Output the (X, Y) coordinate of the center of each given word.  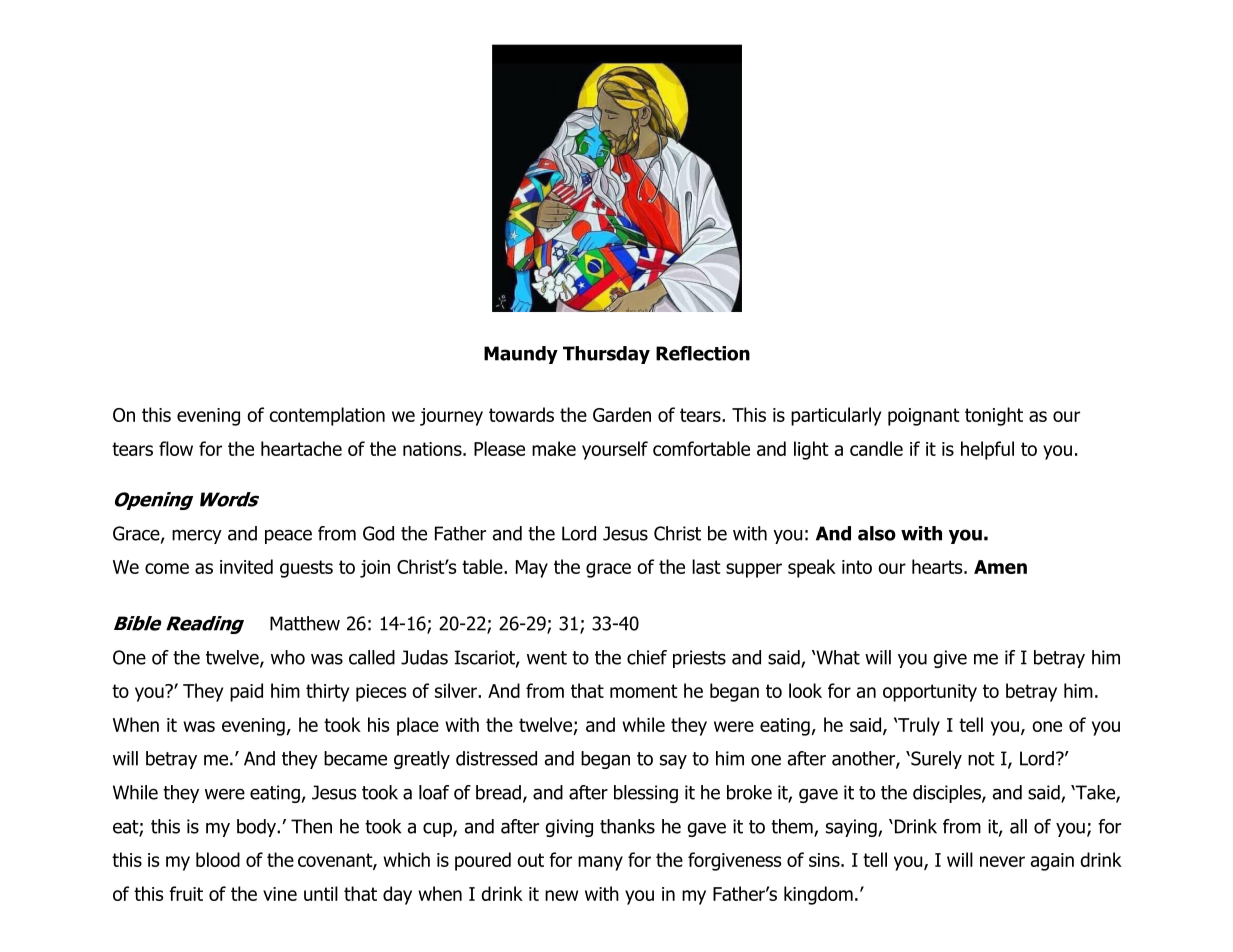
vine (280, 894)
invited (246, 566)
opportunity (930, 693)
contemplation (327, 416)
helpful (987, 450)
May (532, 569)
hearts (938, 566)
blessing (646, 794)
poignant (924, 417)
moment (644, 691)
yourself (615, 450)
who (288, 657)
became (355, 758)
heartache (301, 448)
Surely (935, 760)
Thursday (606, 355)
